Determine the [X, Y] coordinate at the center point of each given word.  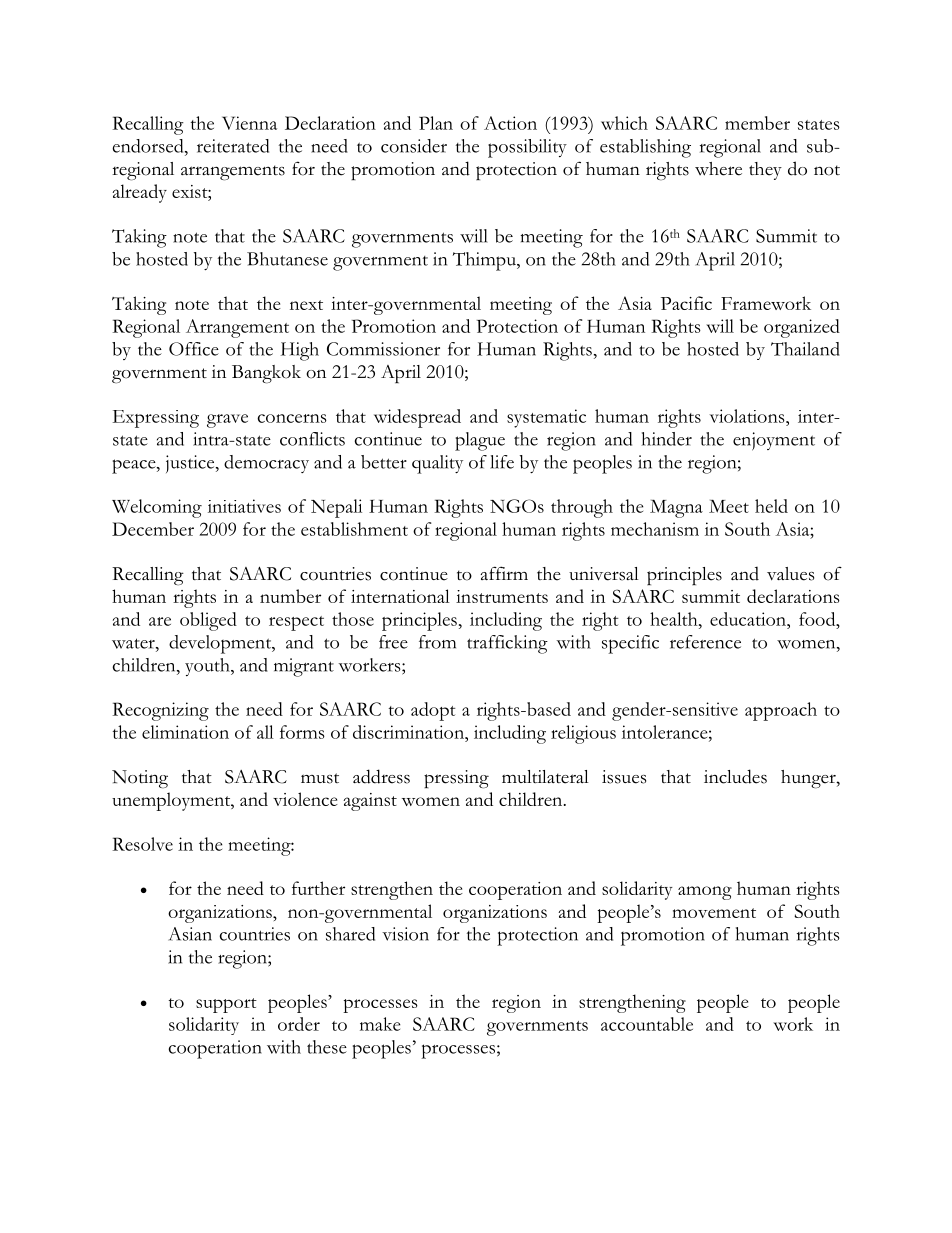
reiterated [233, 146]
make [380, 1024]
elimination [185, 732]
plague [480, 441]
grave [227, 421]
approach [781, 711]
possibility [527, 148]
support [226, 1005]
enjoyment [774, 441]
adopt [433, 711]
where [718, 169]
